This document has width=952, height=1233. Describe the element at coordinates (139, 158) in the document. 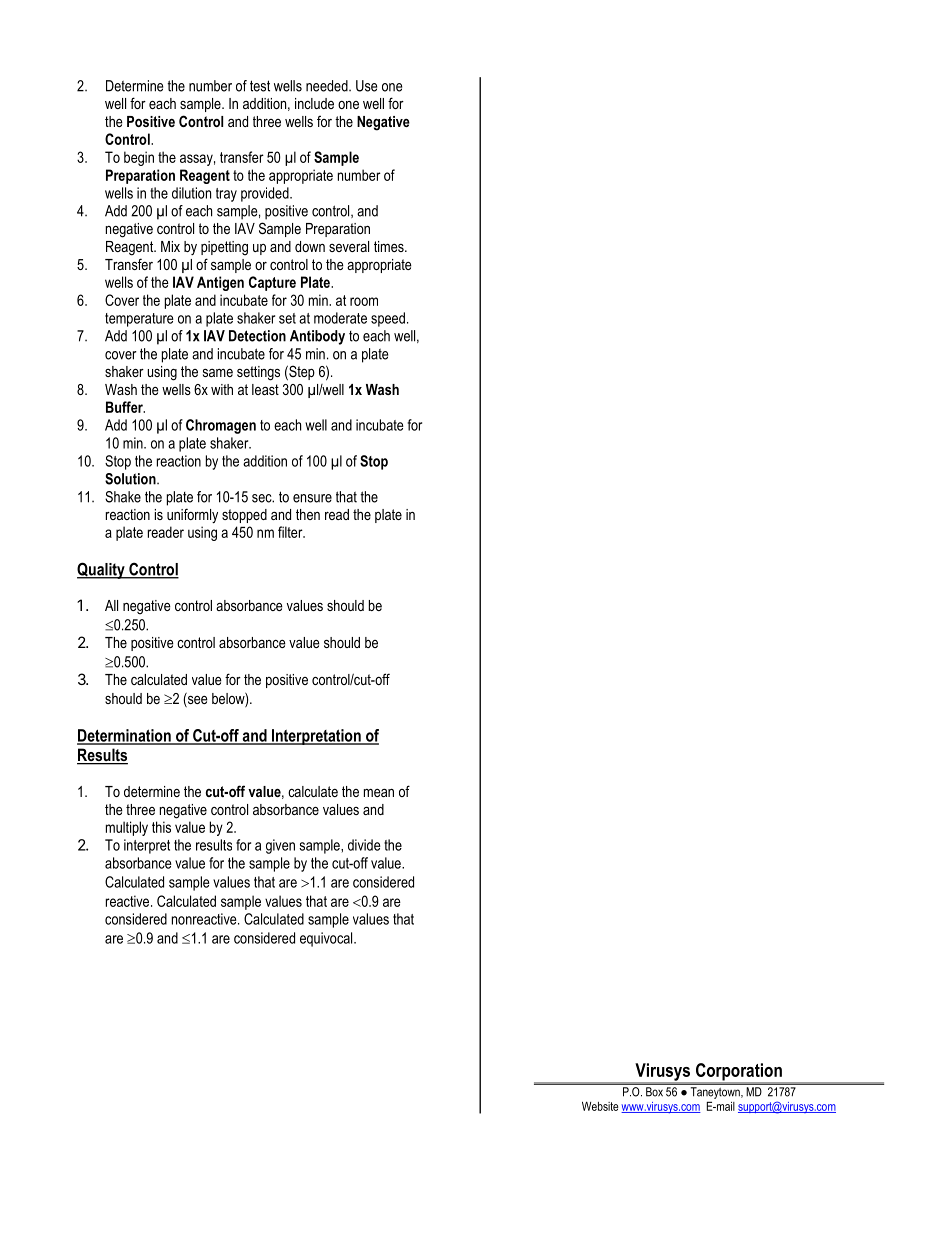

I see `begin` at that location.
